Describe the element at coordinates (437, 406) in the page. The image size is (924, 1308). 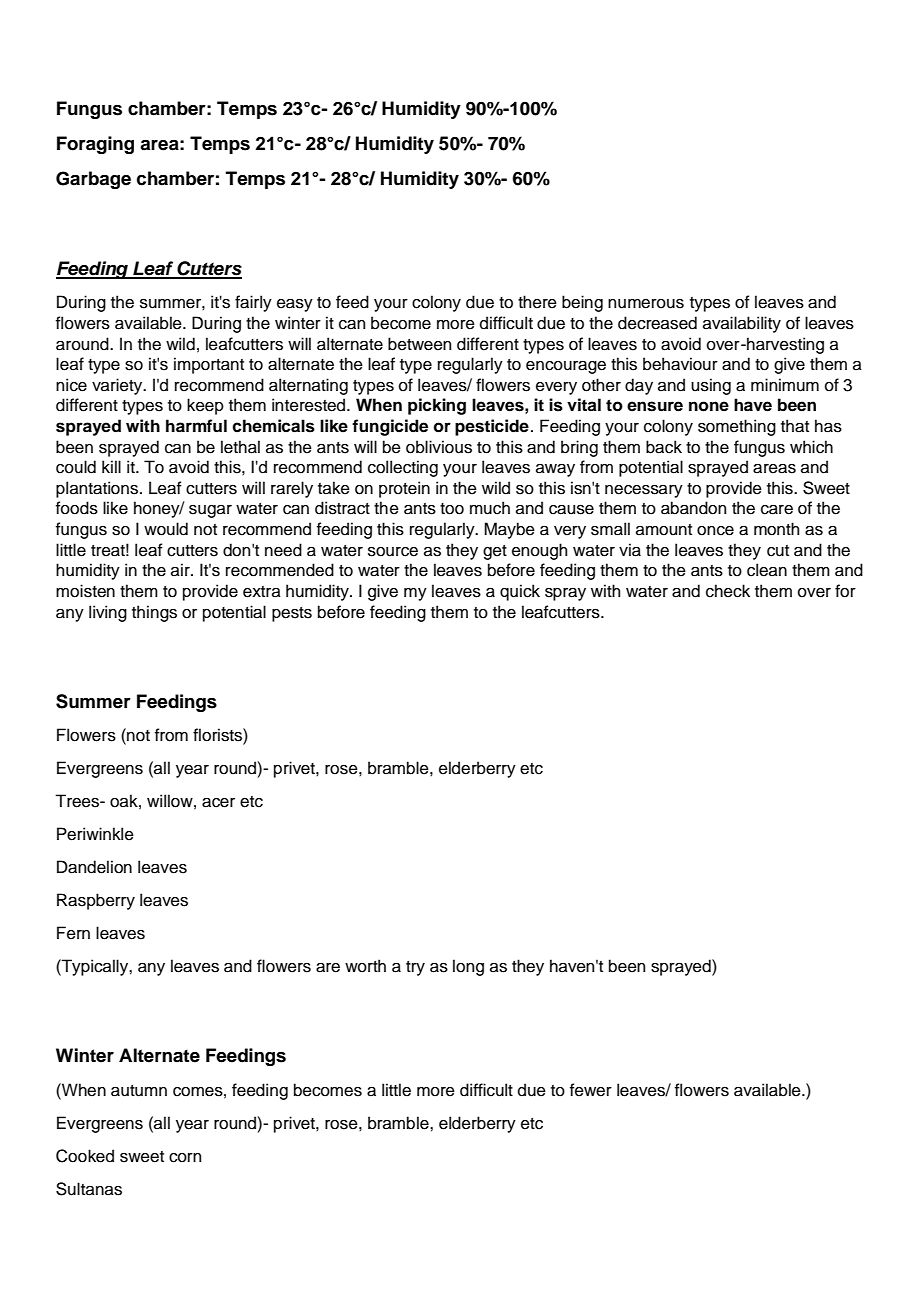
I see `picking` at that location.
